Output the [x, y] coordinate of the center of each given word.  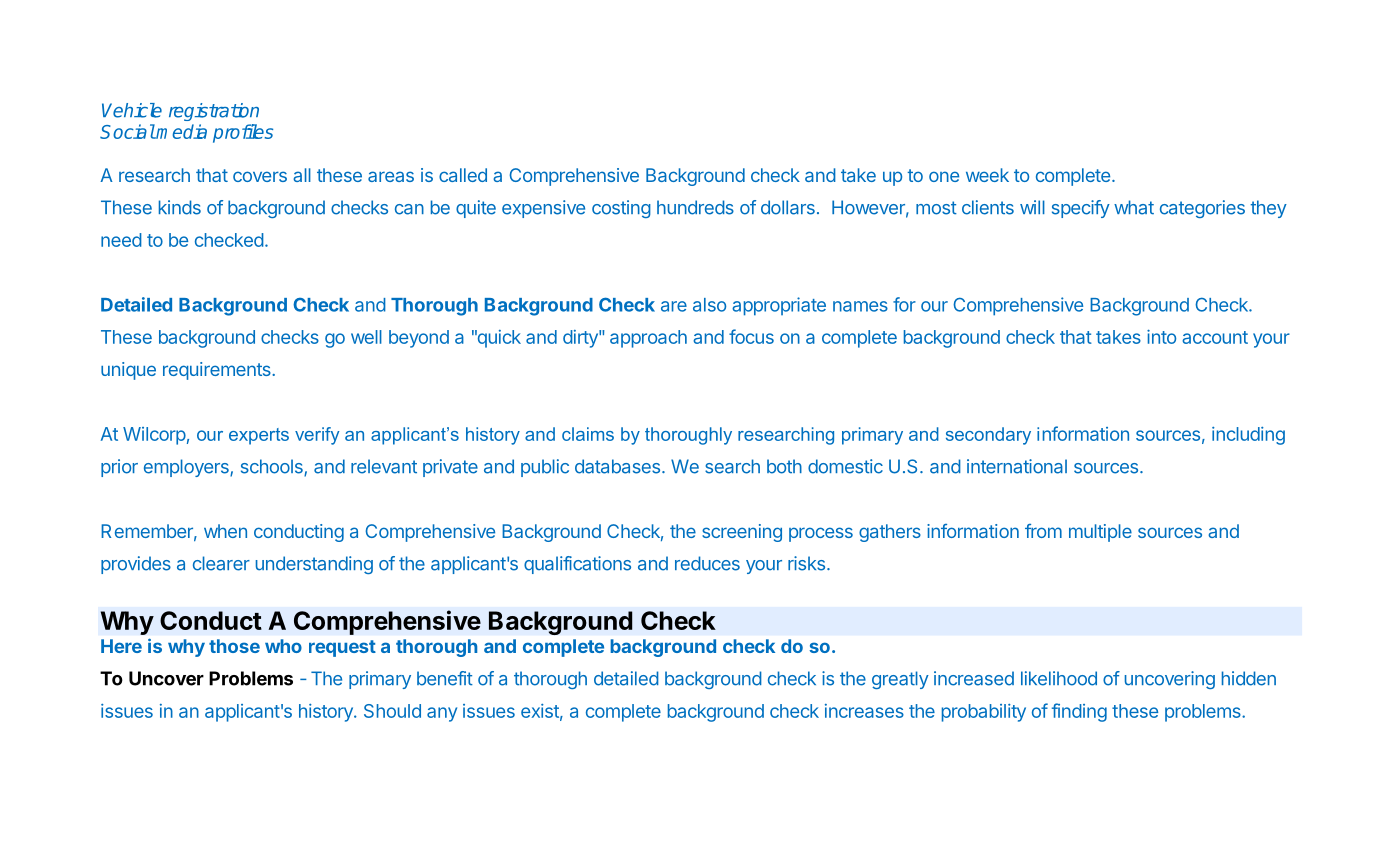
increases [864, 711]
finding [1079, 712]
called [463, 175]
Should [392, 711]
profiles [243, 133]
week [987, 175]
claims [588, 434]
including [1248, 436]
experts [259, 436]
